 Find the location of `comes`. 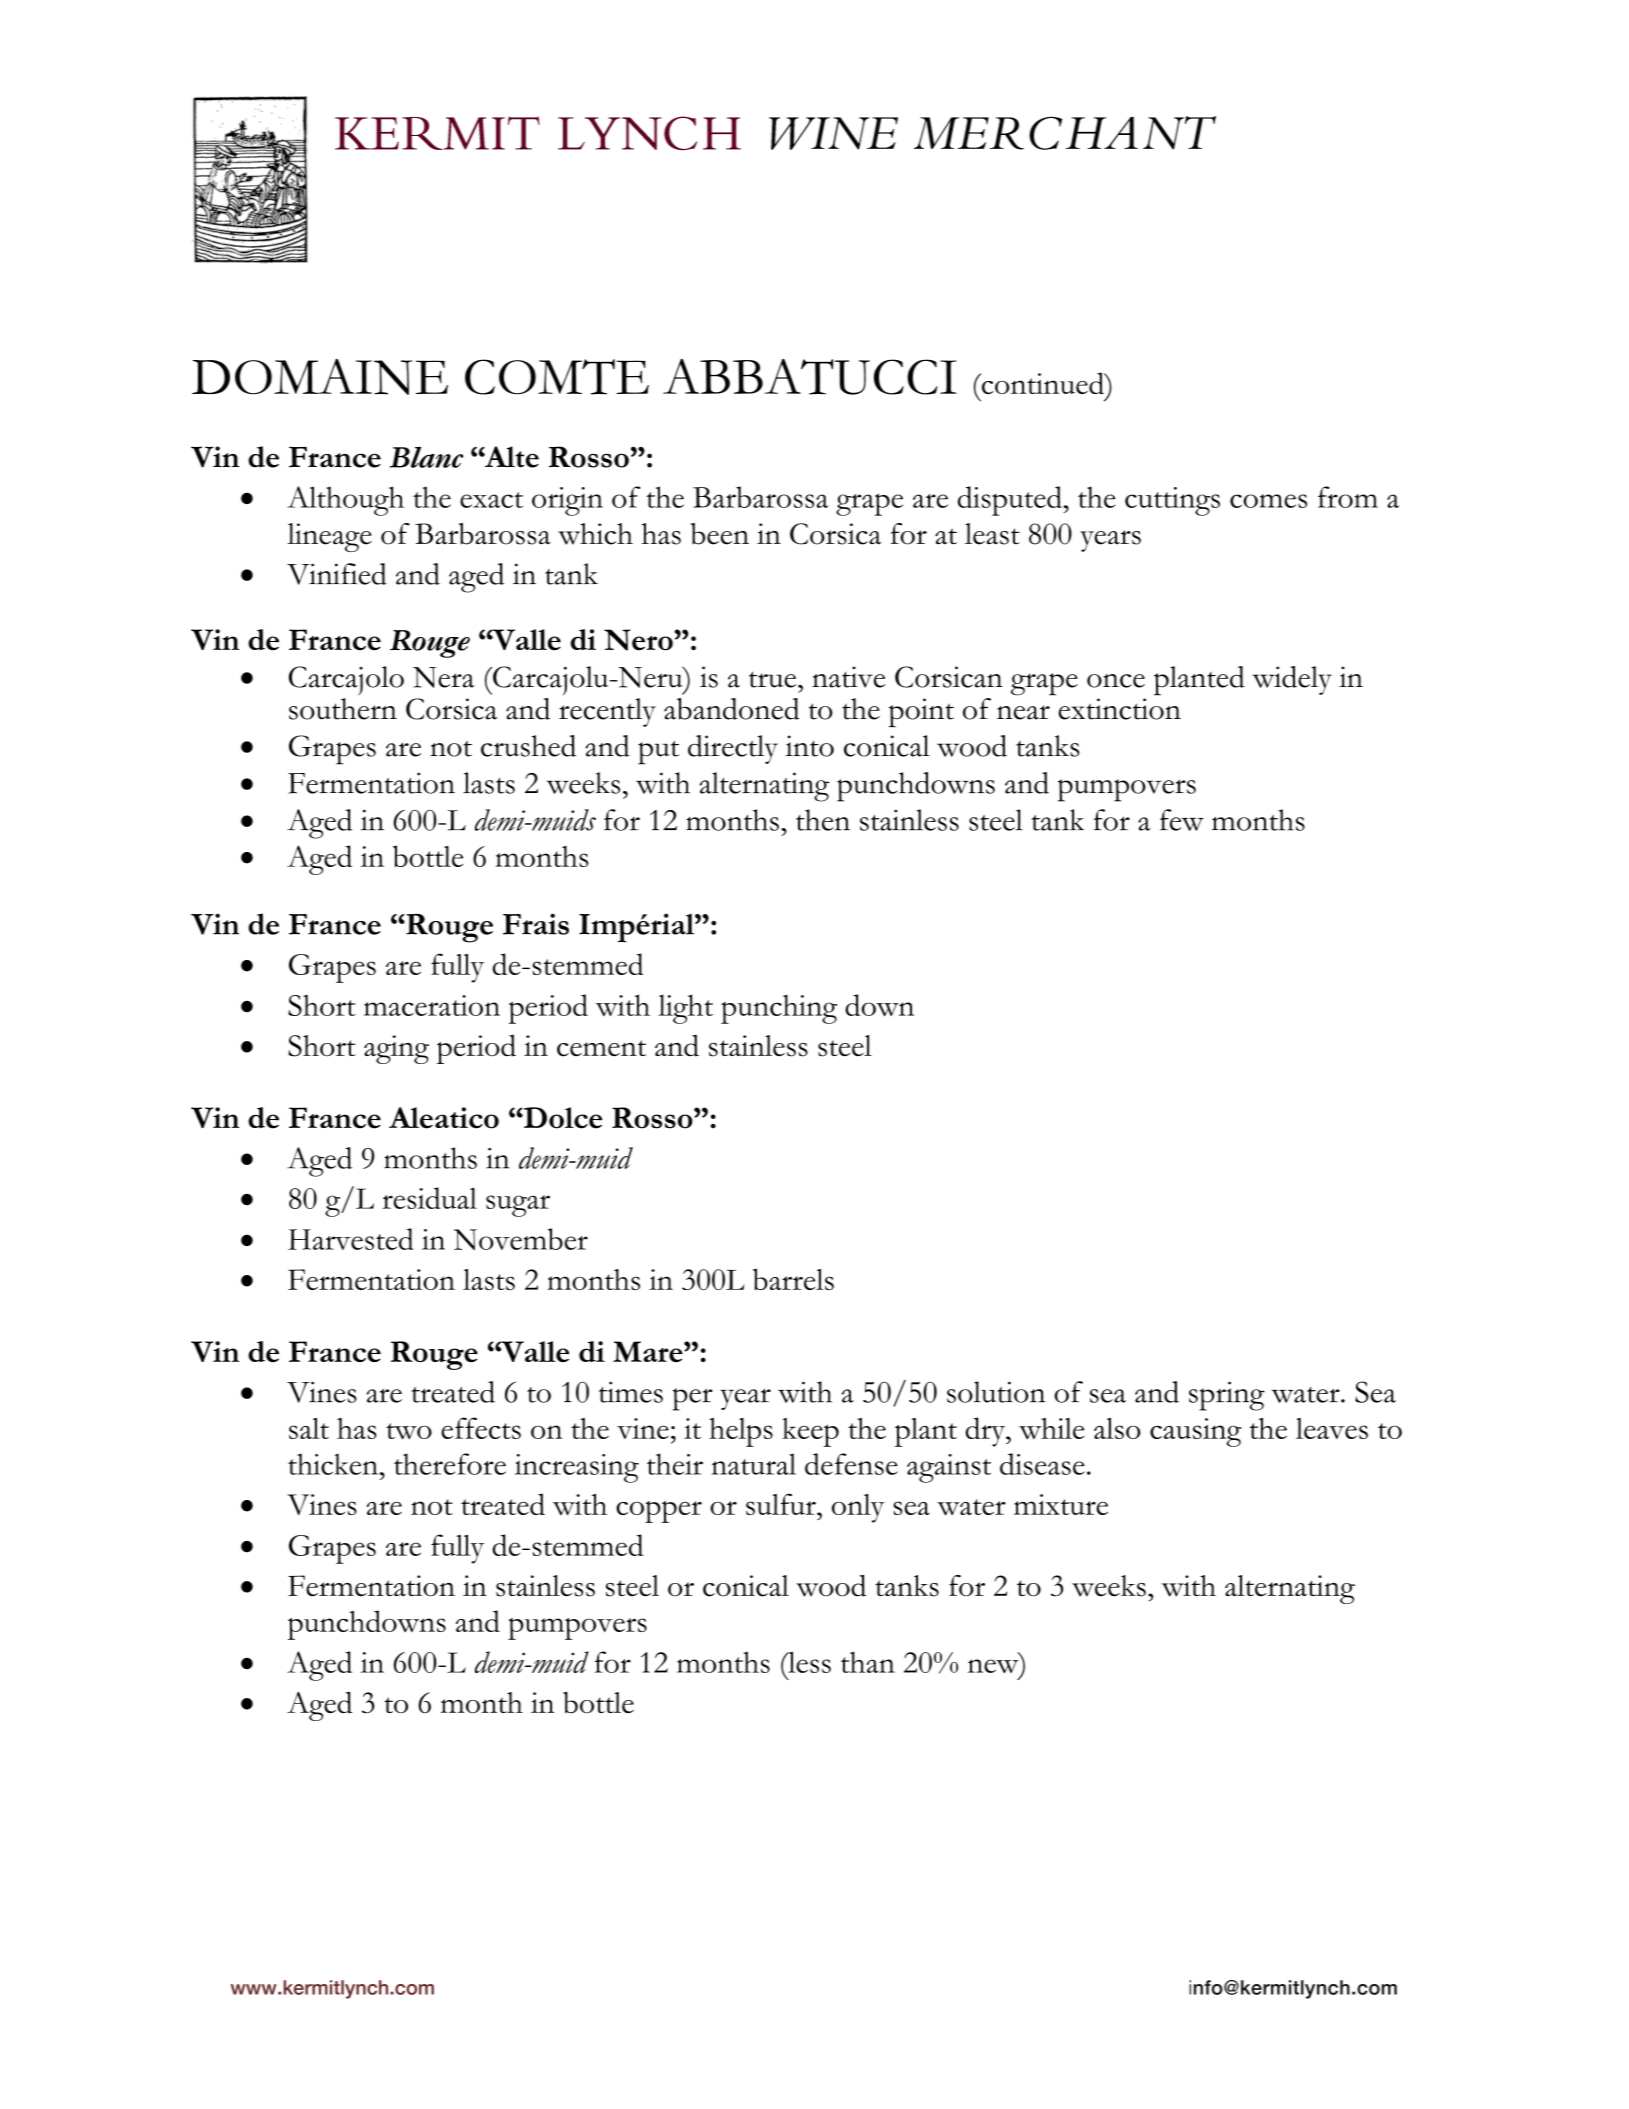

comes is located at coordinates (1268, 501).
